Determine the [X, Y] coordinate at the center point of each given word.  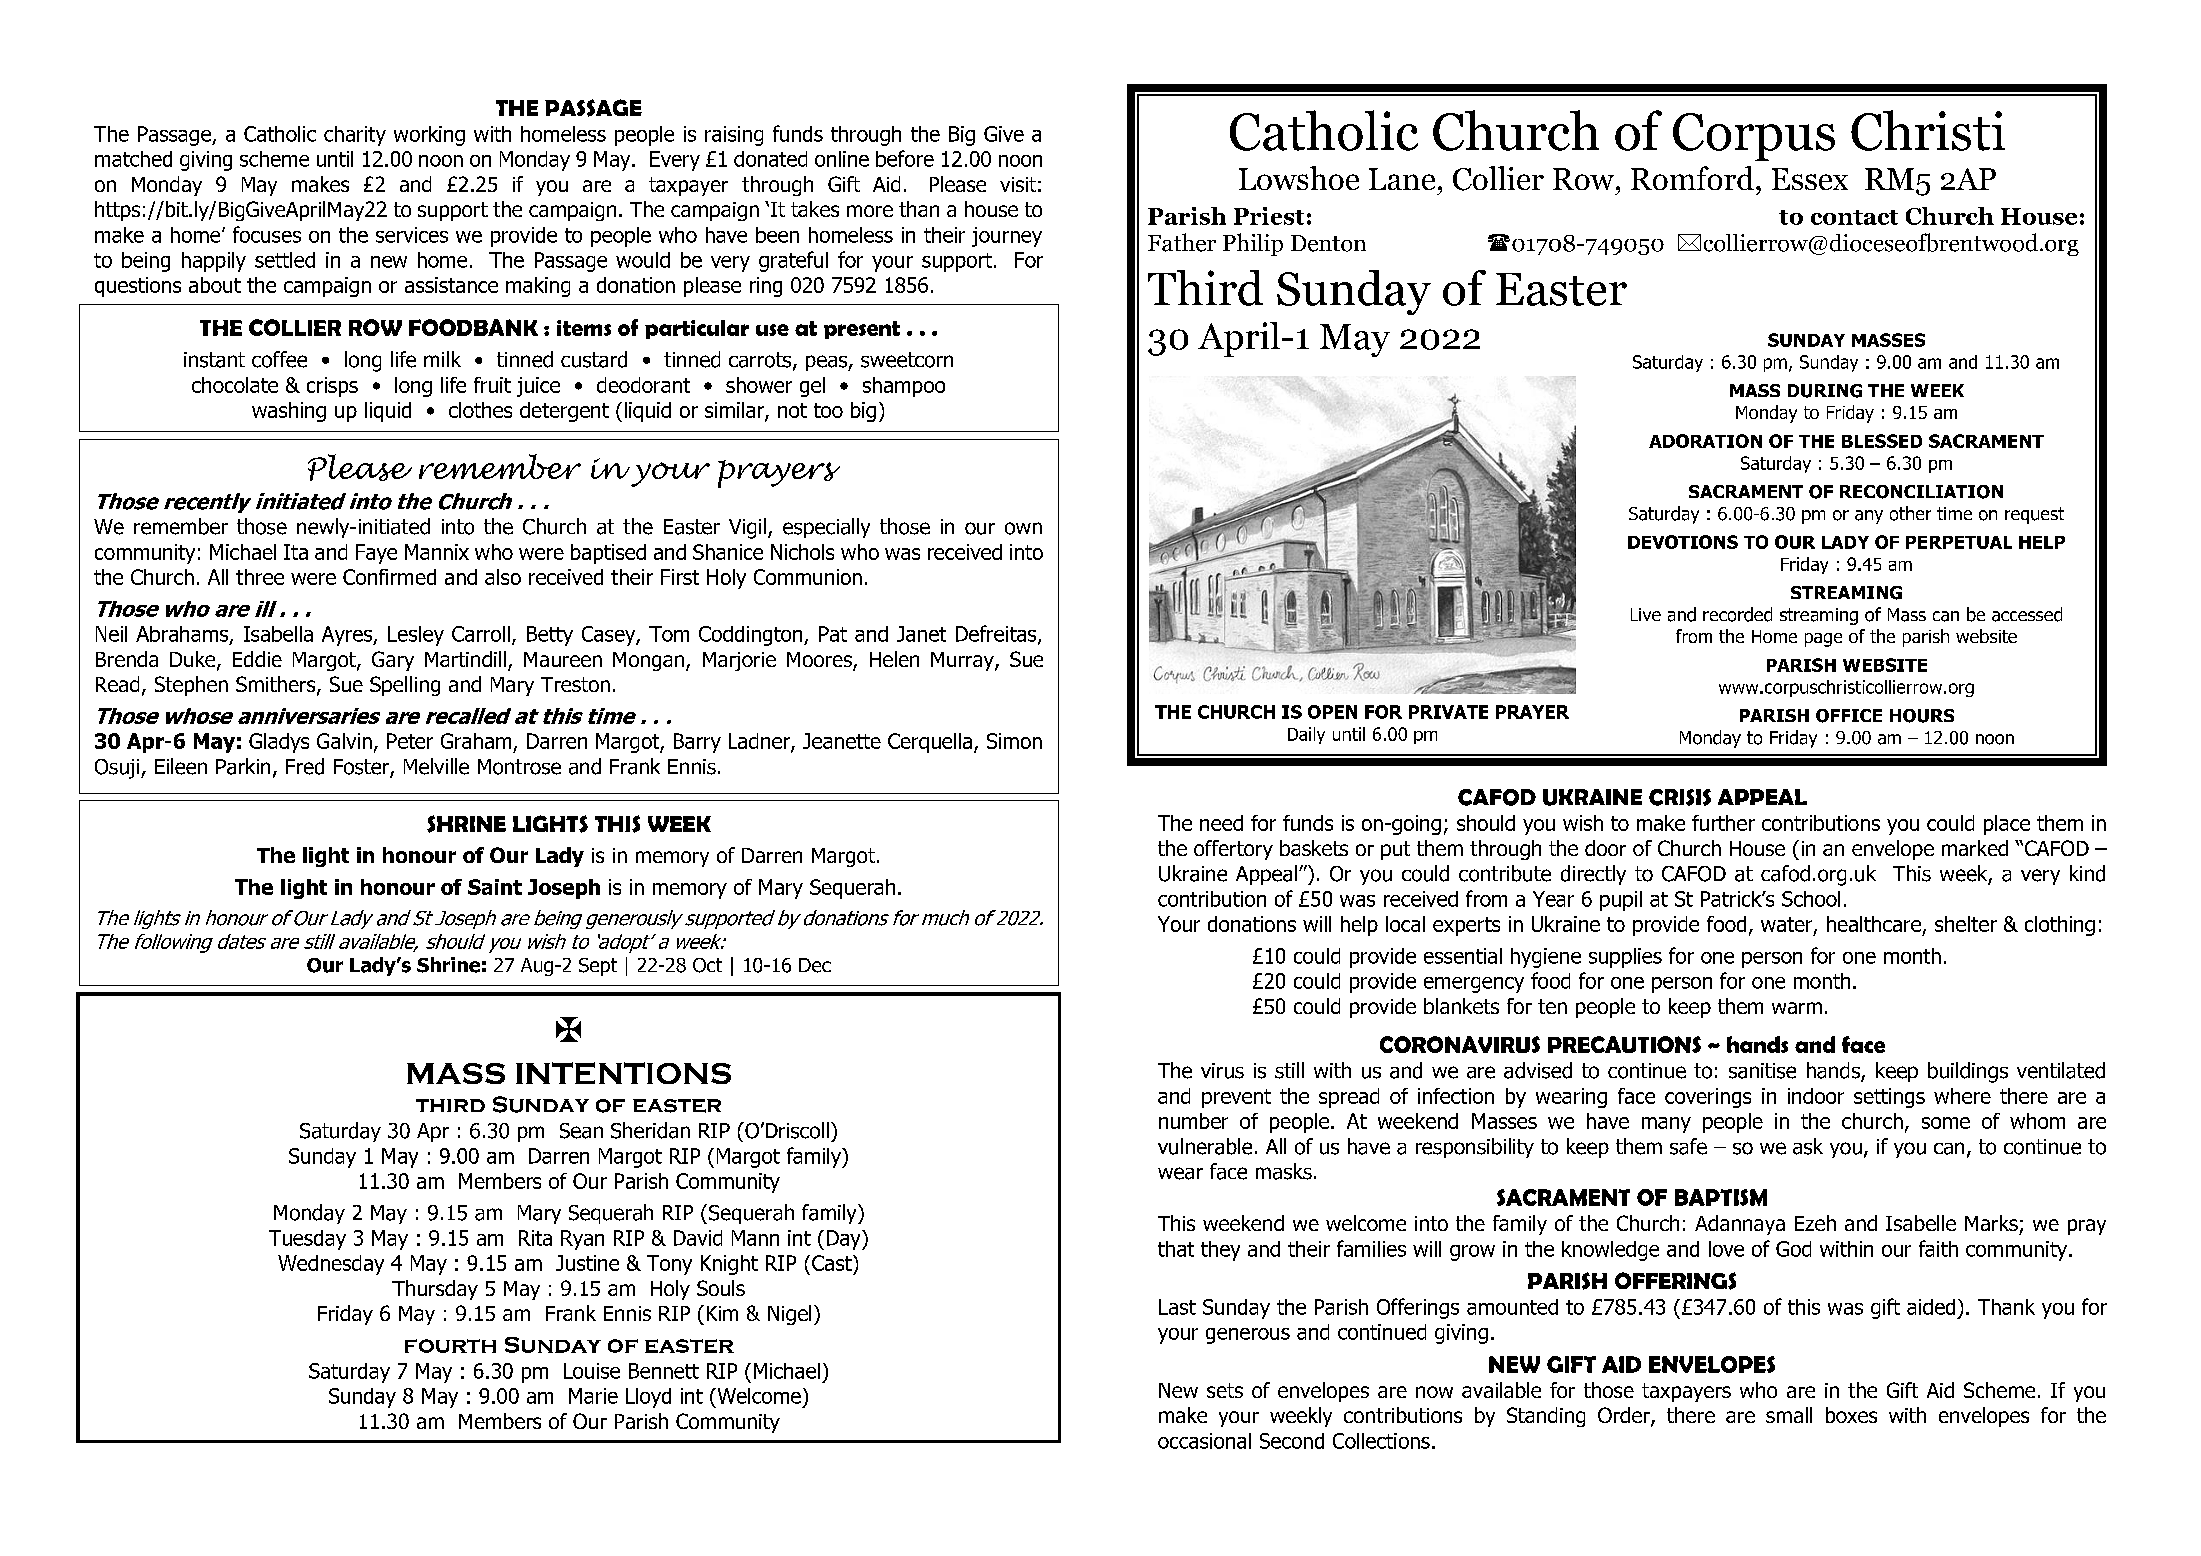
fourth [450, 1346]
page [1823, 640]
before [905, 158]
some [1946, 1123]
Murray [963, 661]
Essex [1810, 179]
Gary [393, 661]
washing [289, 412]
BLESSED [1882, 441]
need [1221, 823]
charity [355, 136]
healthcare [1874, 924]
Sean [581, 1131]
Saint [495, 887]
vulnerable [1205, 1146]
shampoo [904, 387]
